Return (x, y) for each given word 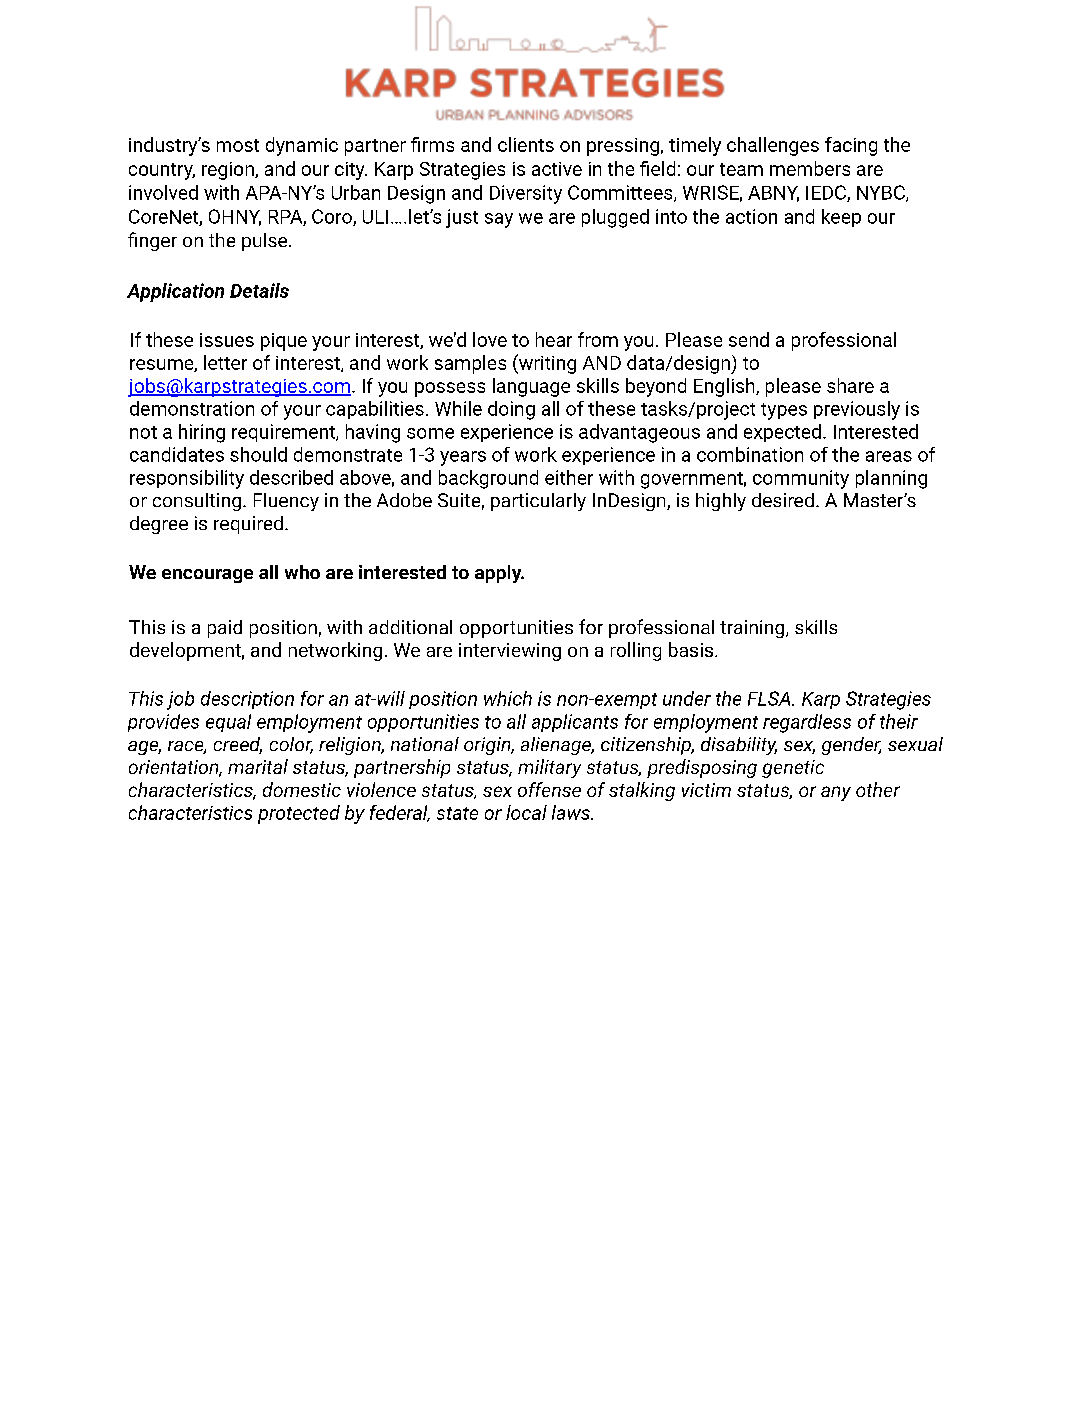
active (557, 169)
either (569, 477)
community (801, 479)
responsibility (187, 479)
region (229, 171)
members (810, 168)
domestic (302, 789)
